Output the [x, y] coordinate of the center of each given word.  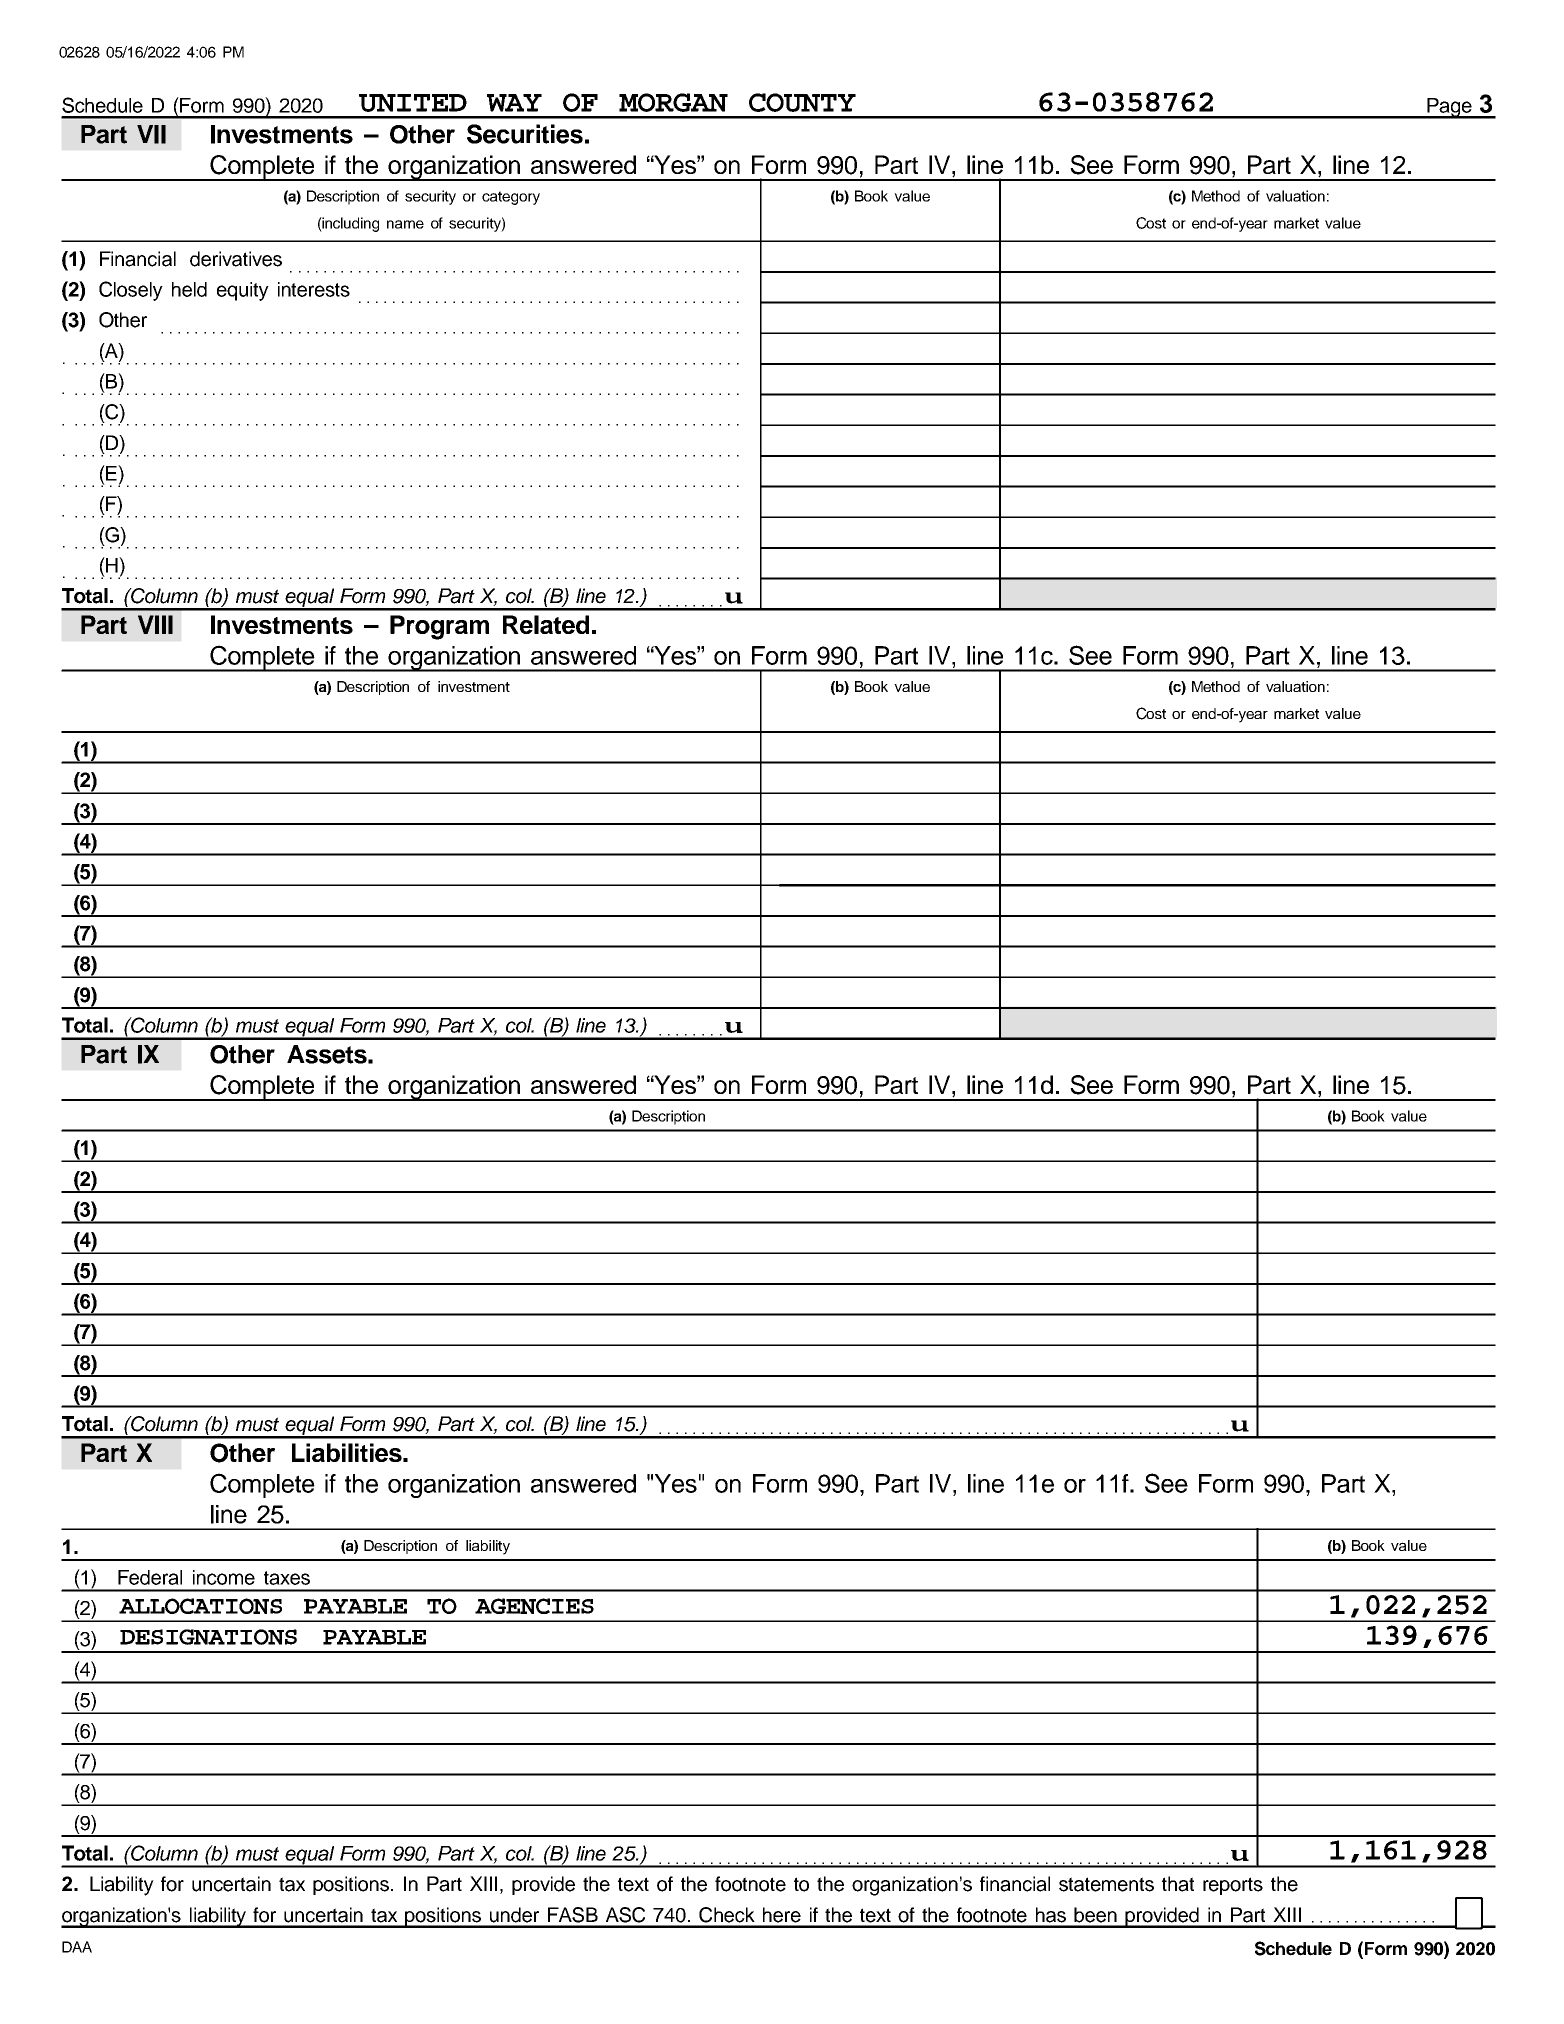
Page [1449, 108]
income [224, 1577]
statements [1106, 1884]
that [1178, 1884]
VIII [155, 624]
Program [439, 627]
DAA [77, 1947]
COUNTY [802, 102]
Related [546, 624]
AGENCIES [534, 1606]
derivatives [236, 259]
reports [1233, 1886]
